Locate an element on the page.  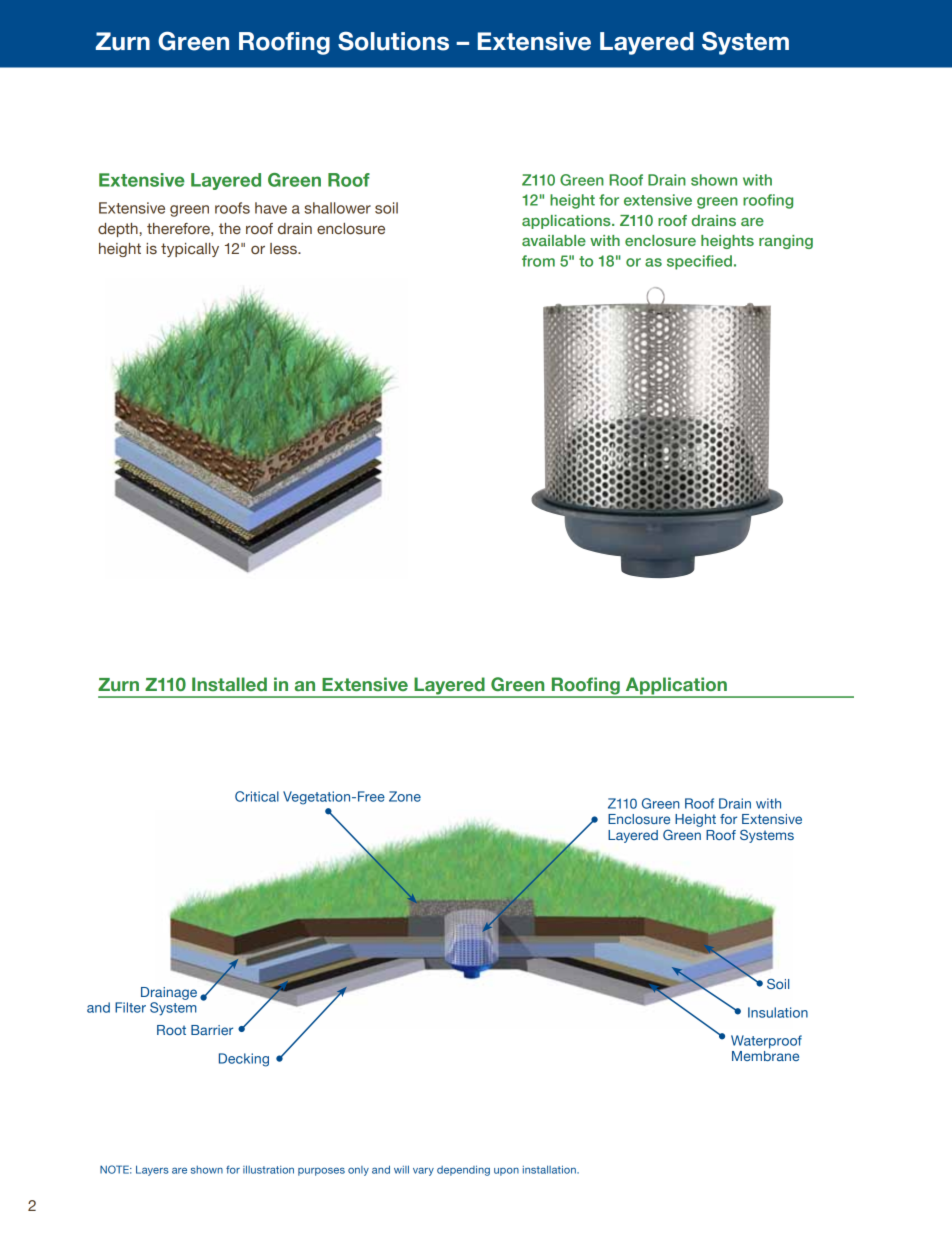
Insulation is located at coordinates (778, 1012).
